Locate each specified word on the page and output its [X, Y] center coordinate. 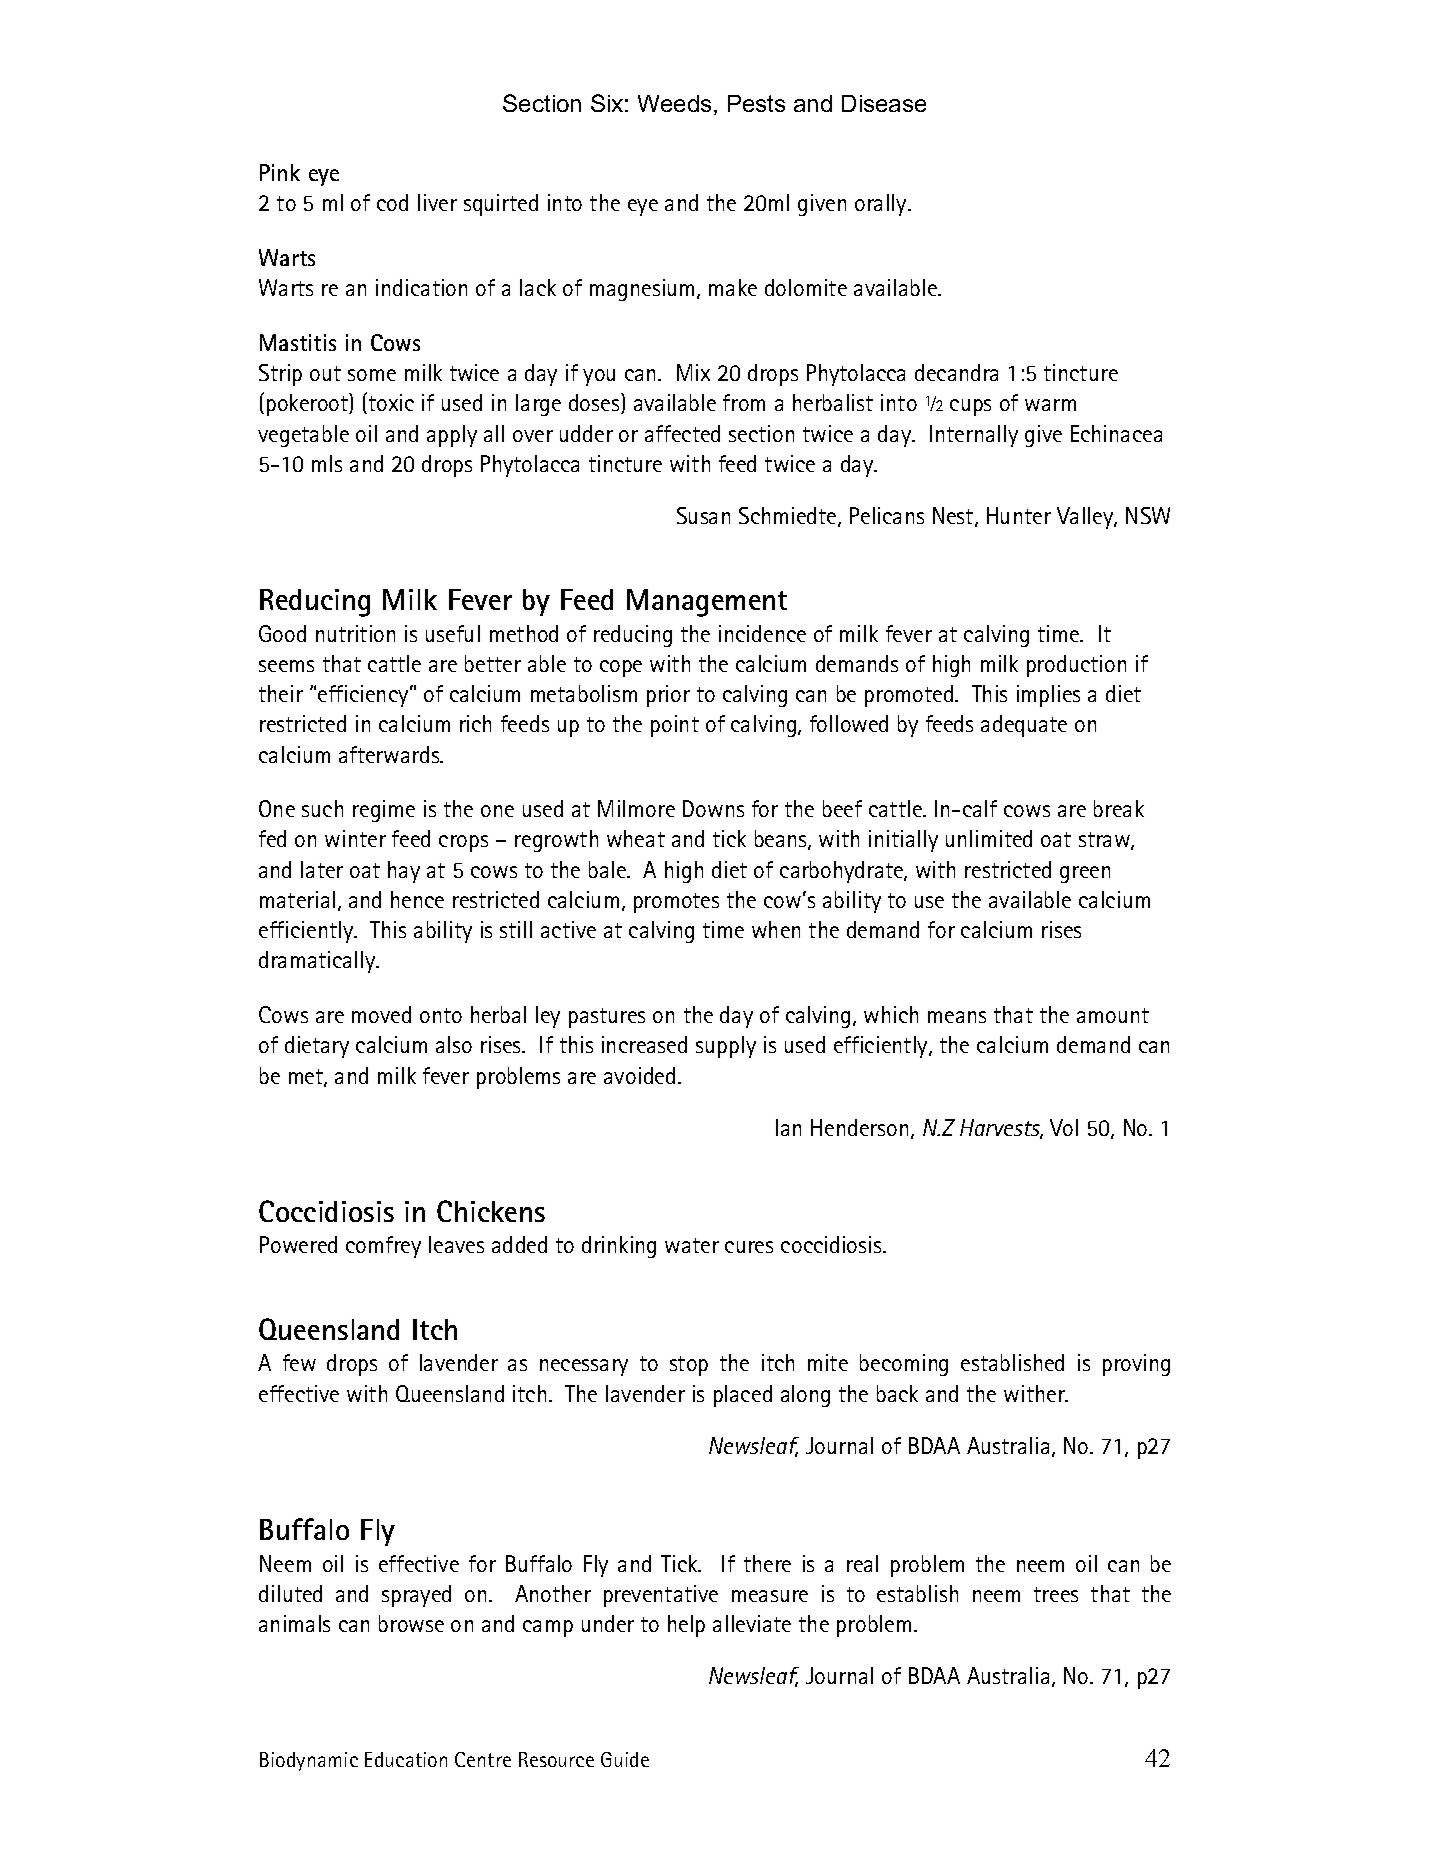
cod [392, 202]
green [1085, 874]
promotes [676, 903]
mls [327, 463]
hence [417, 899]
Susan [703, 515]
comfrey [383, 1247]
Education [406, 1759]
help [686, 1626]
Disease [884, 103]
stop [689, 1366]
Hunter [1019, 515]
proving [1136, 1365]
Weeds [674, 103]
